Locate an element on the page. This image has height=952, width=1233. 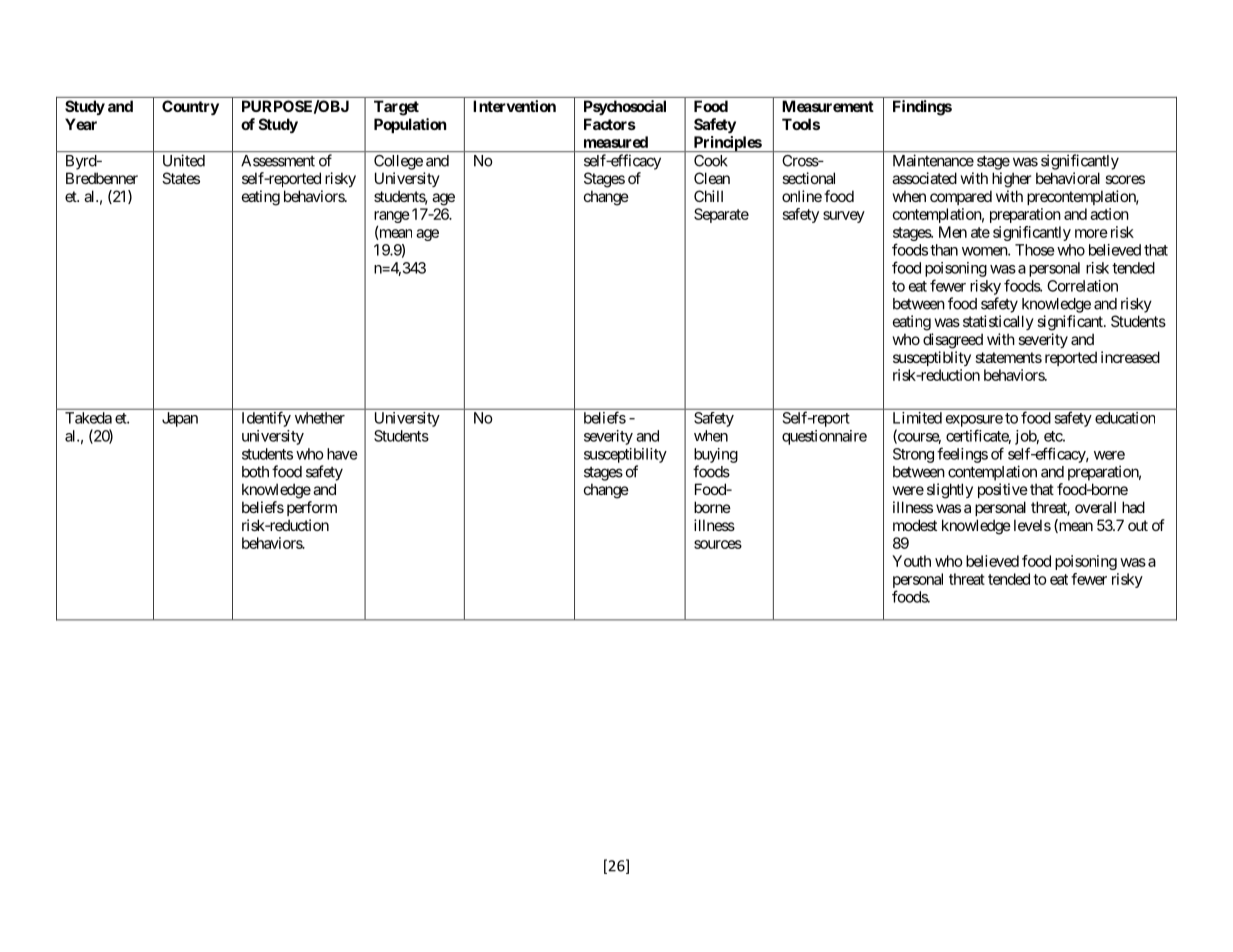
Measurement is located at coordinates (828, 106).
